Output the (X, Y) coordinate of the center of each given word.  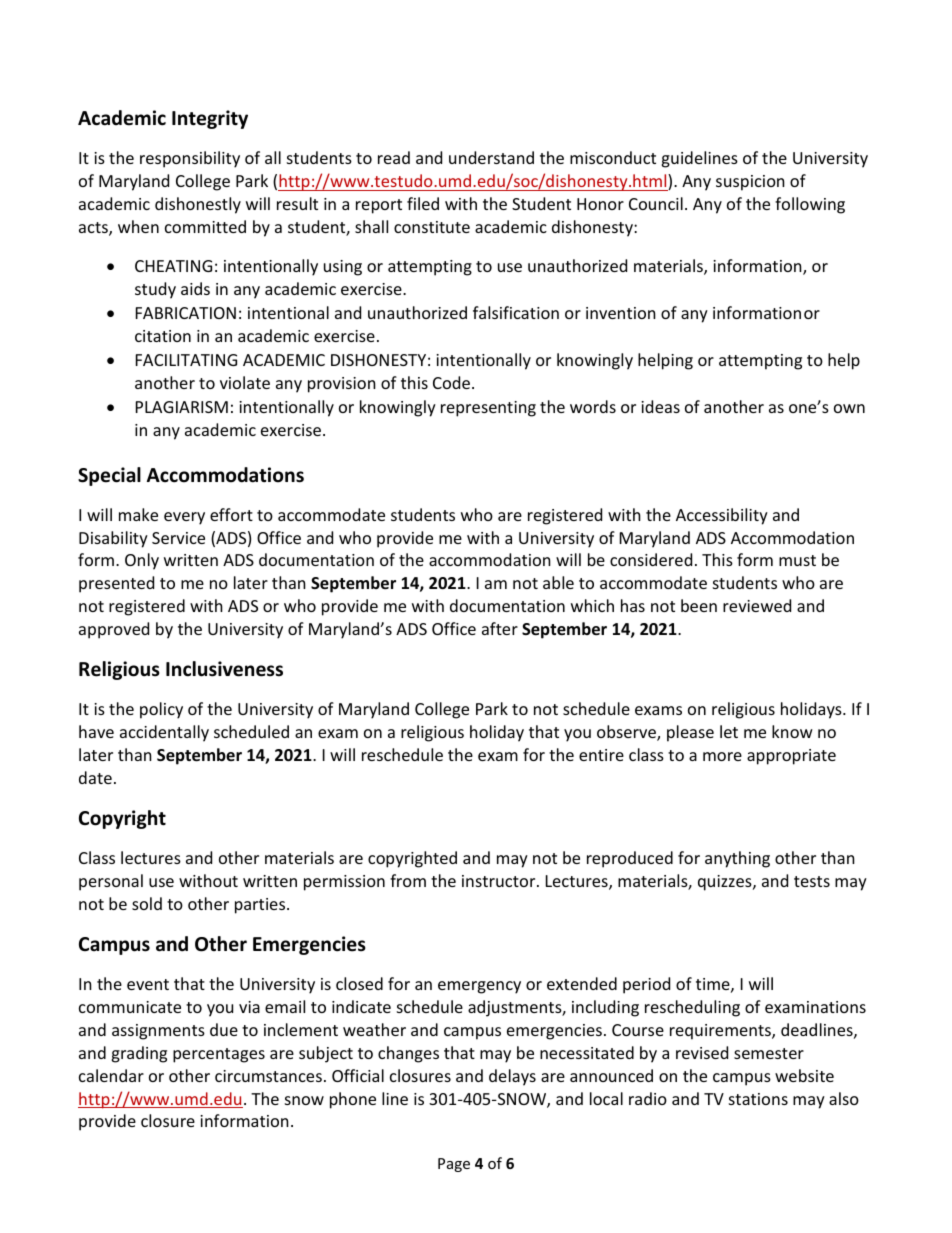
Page (454, 1165)
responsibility (190, 159)
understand (491, 157)
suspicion (750, 183)
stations (758, 1099)
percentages (219, 1055)
